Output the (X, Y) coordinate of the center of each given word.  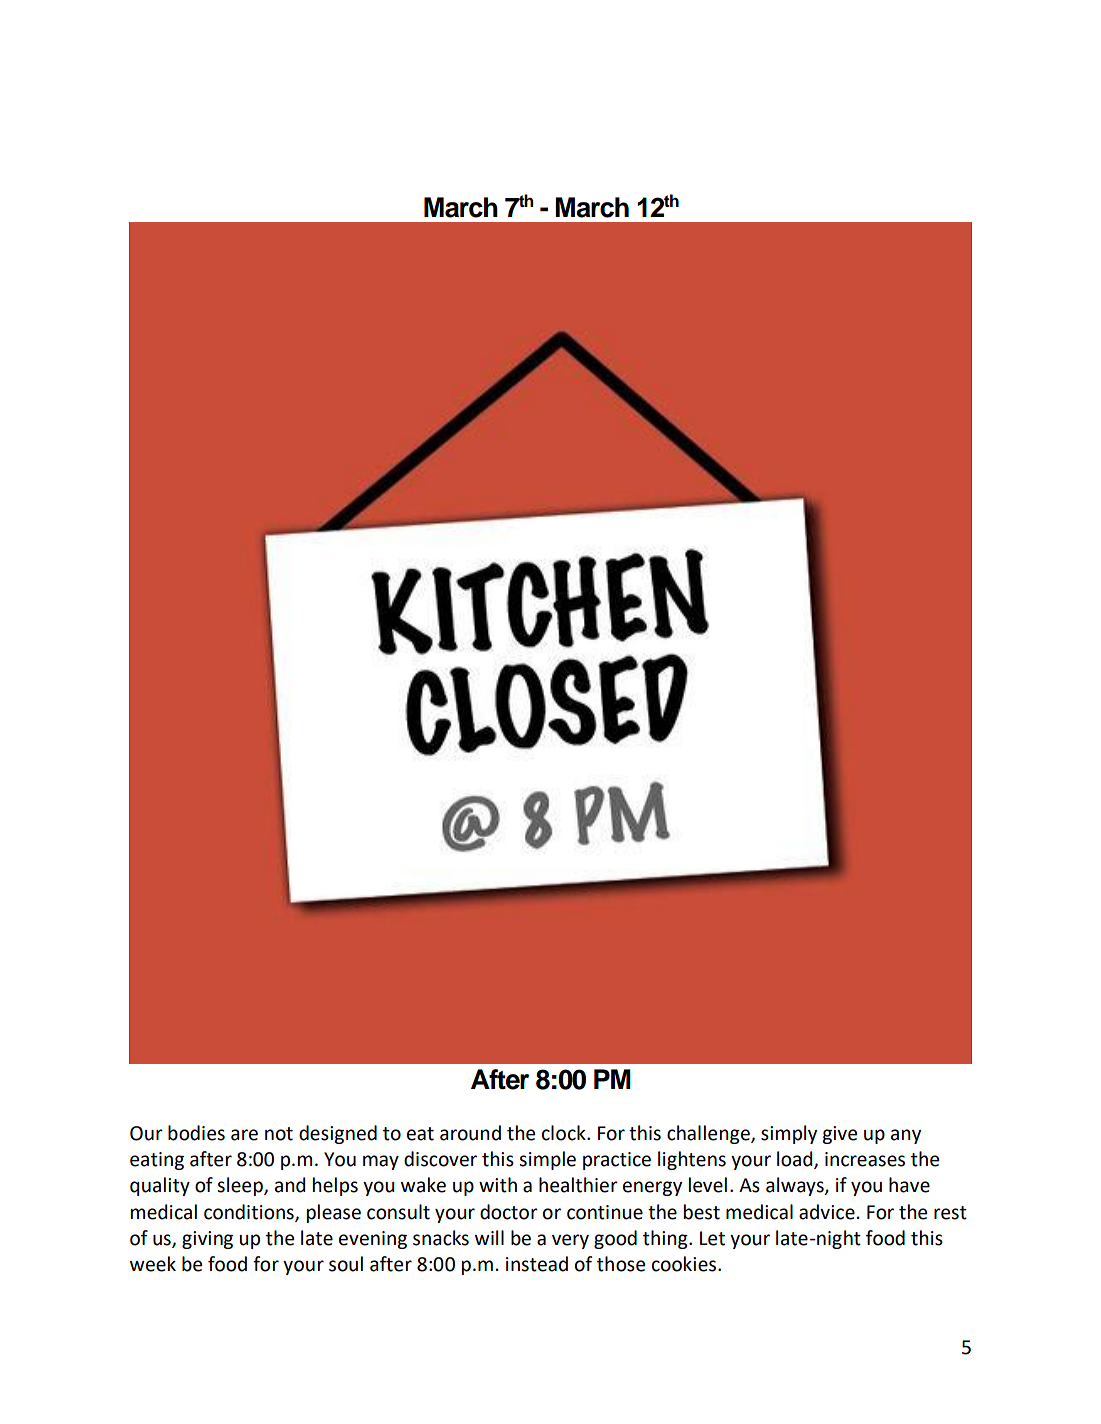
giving (207, 1240)
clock (565, 1133)
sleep (241, 1186)
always (796, 1186)
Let (712, 1238)
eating (157, 1161)
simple (547, 1160)
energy (652, 1188)
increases (865, 1159)
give (839, 1135)
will (489, 1237)
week (153, 1264)
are (244, 1135)
